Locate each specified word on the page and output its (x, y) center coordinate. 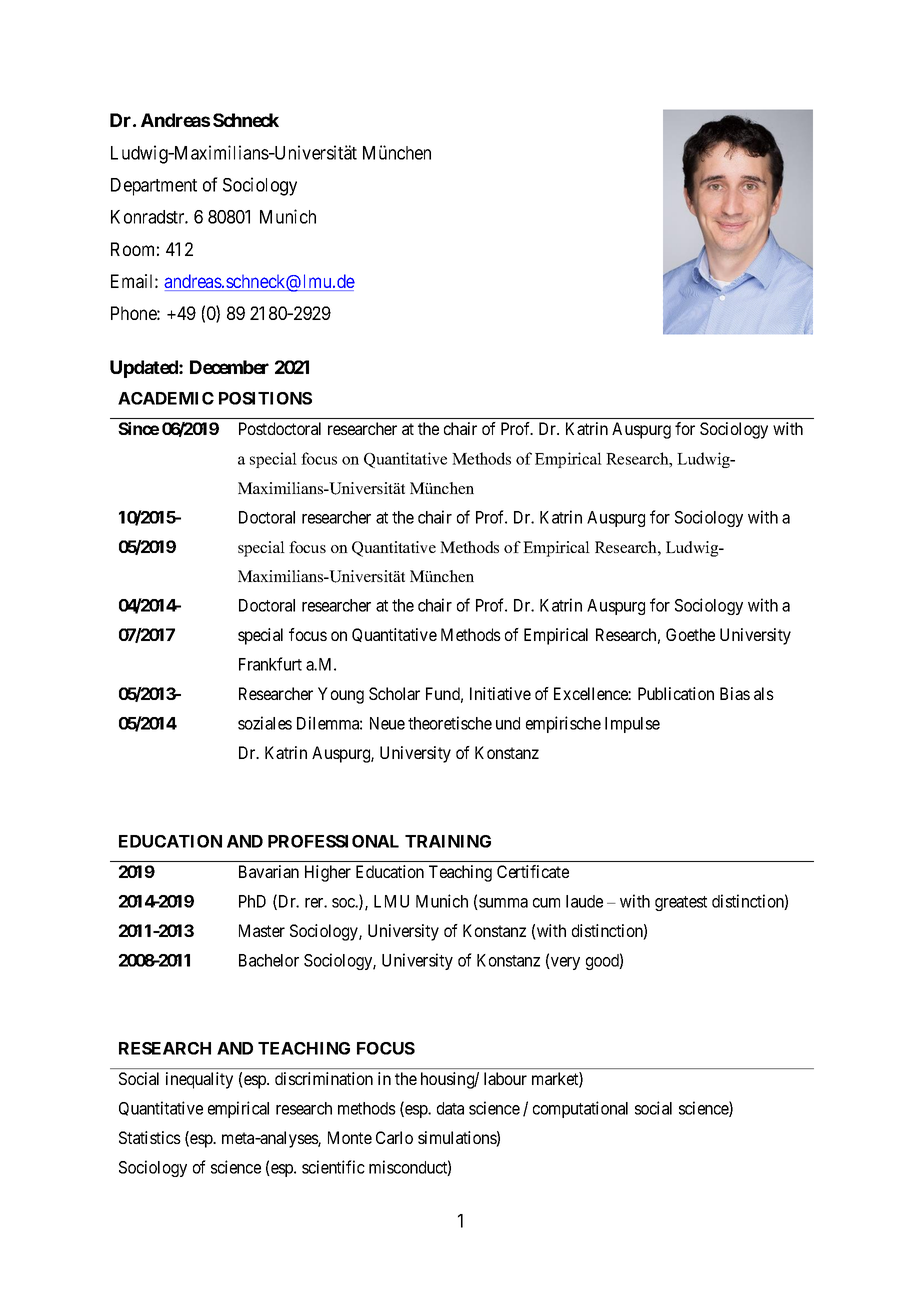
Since (138, 428)
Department (154, 187)
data (450, 1108)
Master (262, 930)
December (229, 367)
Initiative (500, 693)
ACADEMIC (166, 398)
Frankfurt (270, 664)
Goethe (690, 634)
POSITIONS (265, 398)
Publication (676, 693)
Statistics (150, 1137)
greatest (681, 903)
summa (502, 904)
